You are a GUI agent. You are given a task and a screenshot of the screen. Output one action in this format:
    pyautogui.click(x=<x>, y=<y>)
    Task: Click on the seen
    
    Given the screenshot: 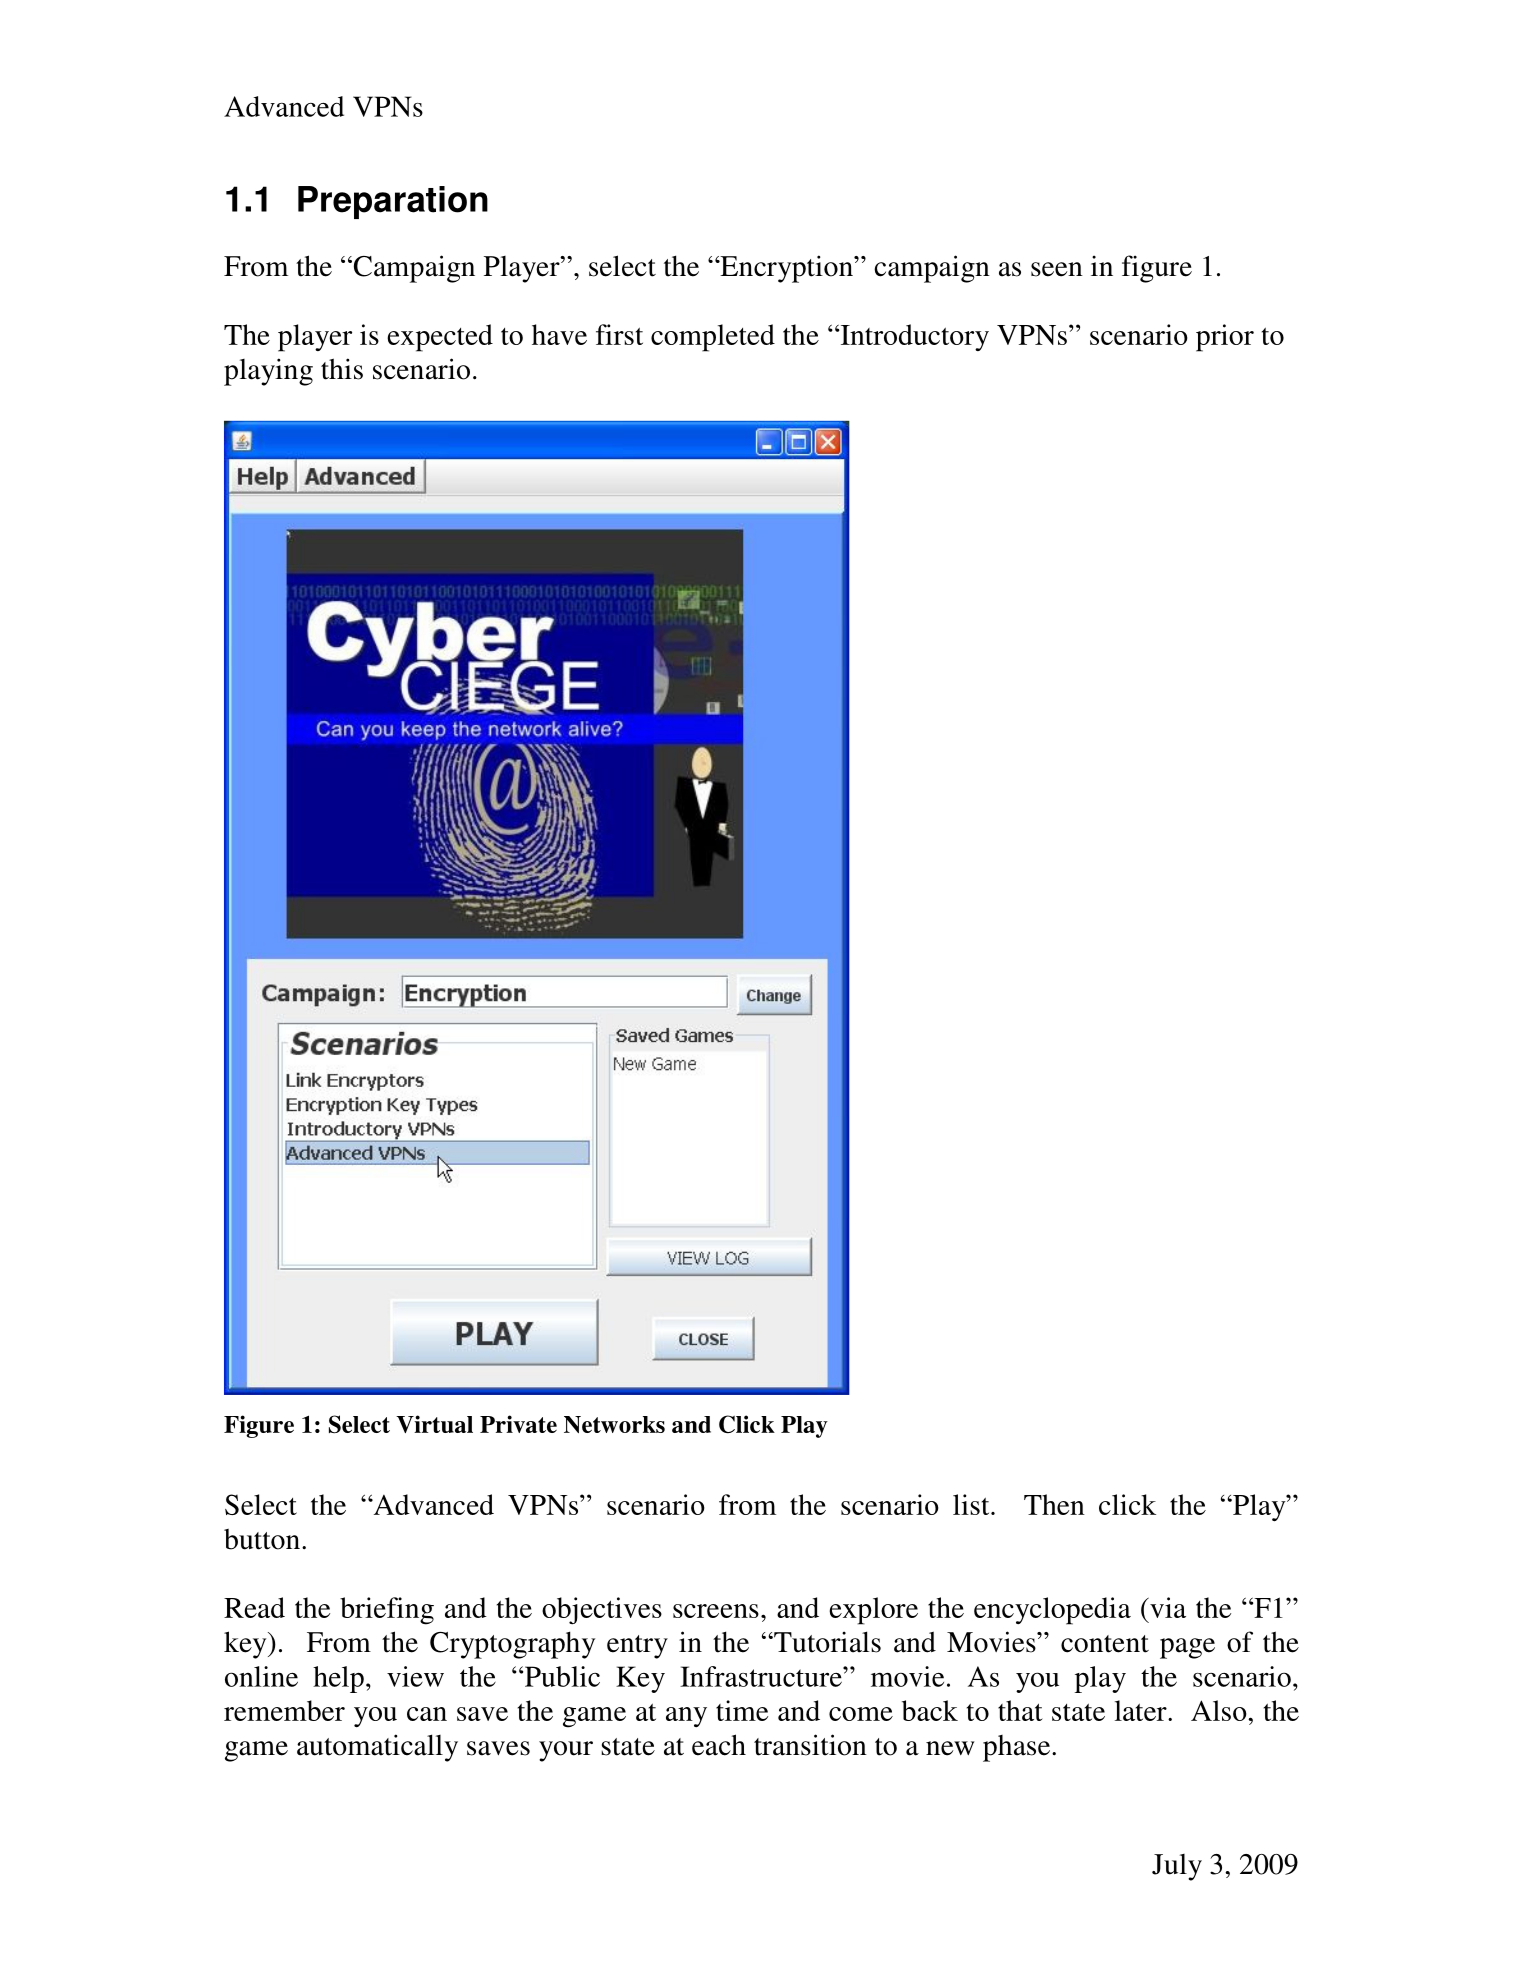 What is the action you would take?
    pyautogui.click(x=1057, y=269)
